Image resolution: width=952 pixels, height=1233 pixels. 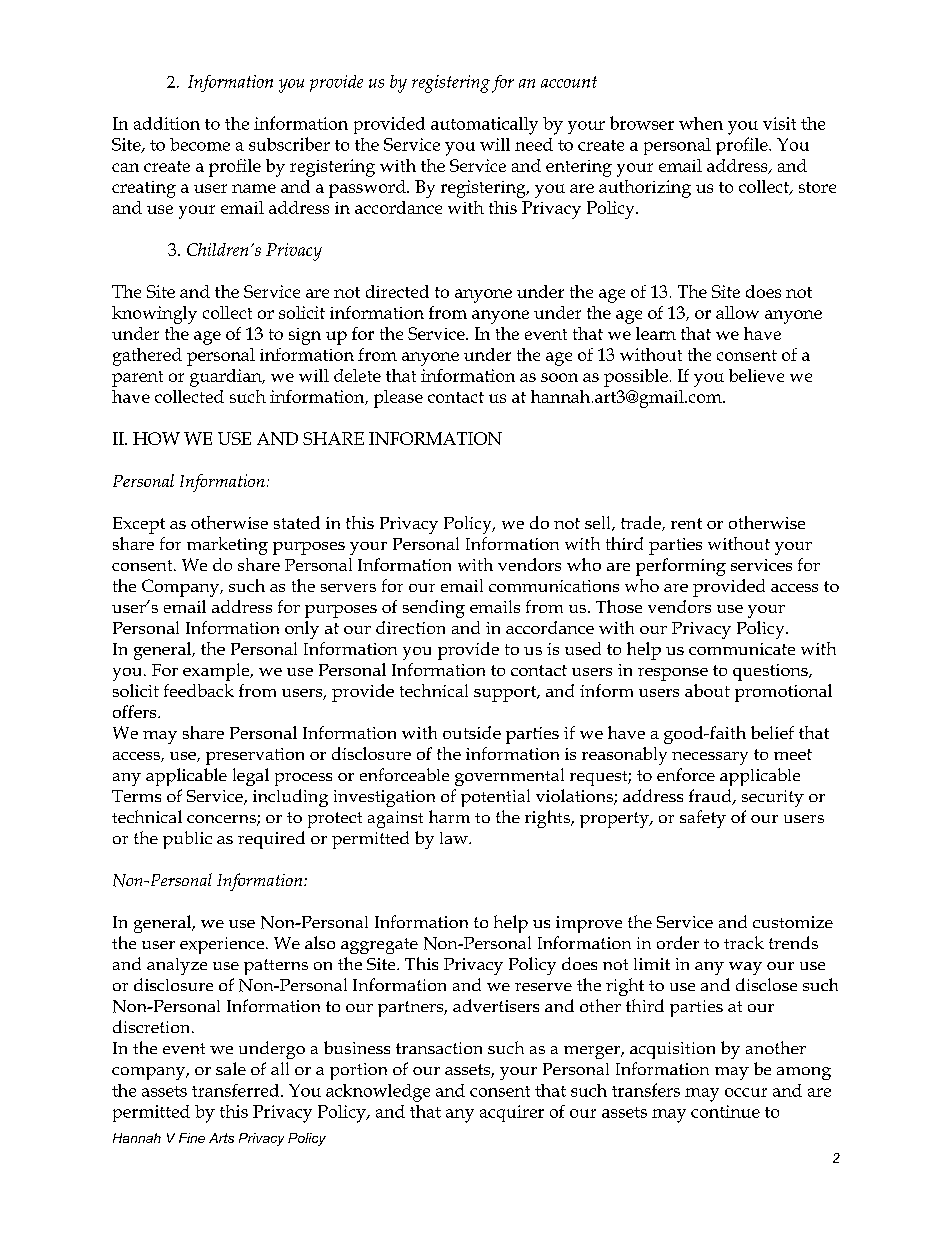 I want to click on acquirer, so click(x=512, y=1113).
